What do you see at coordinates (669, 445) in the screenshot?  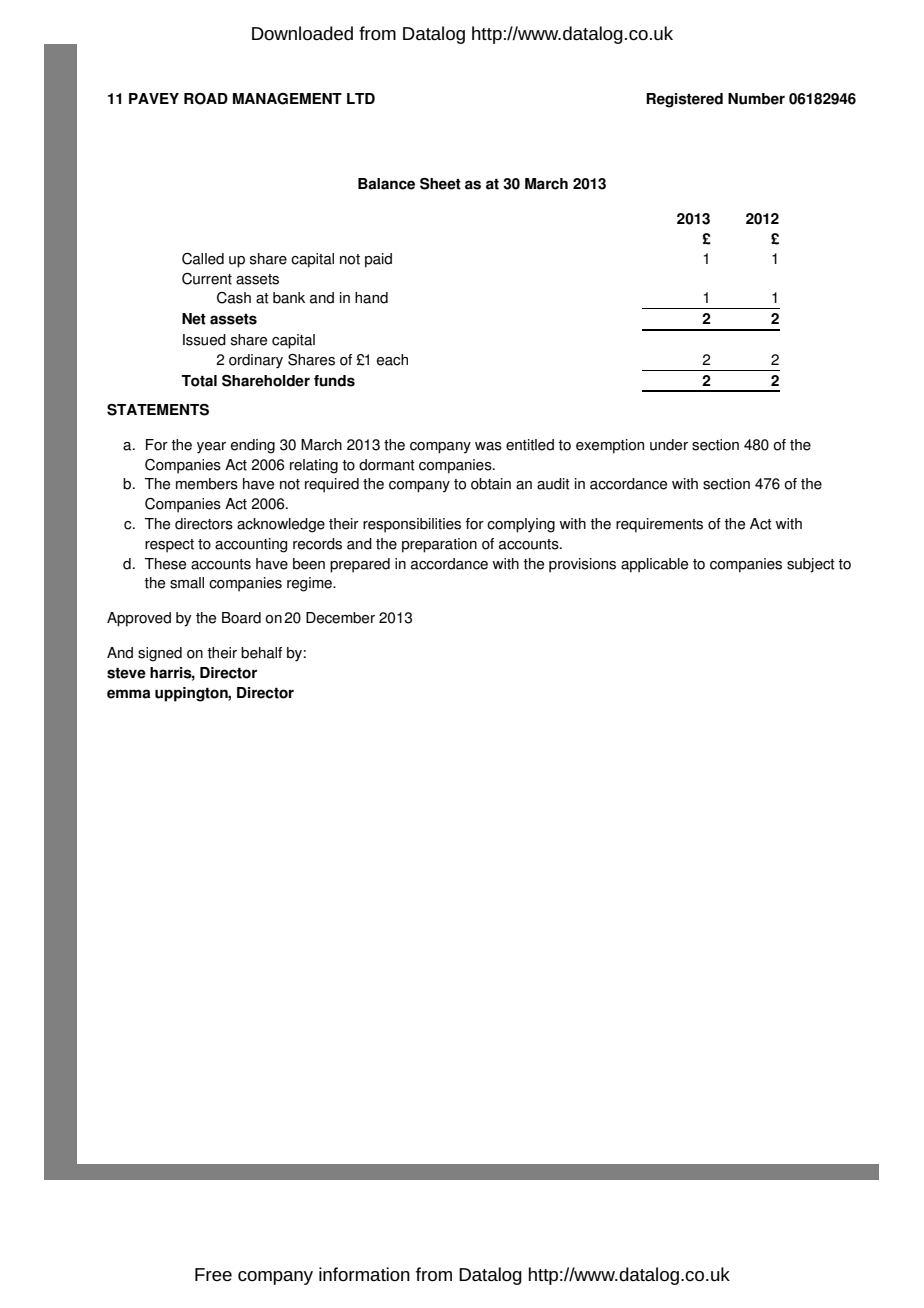 I see `under` at bounding box center [669, 445].
